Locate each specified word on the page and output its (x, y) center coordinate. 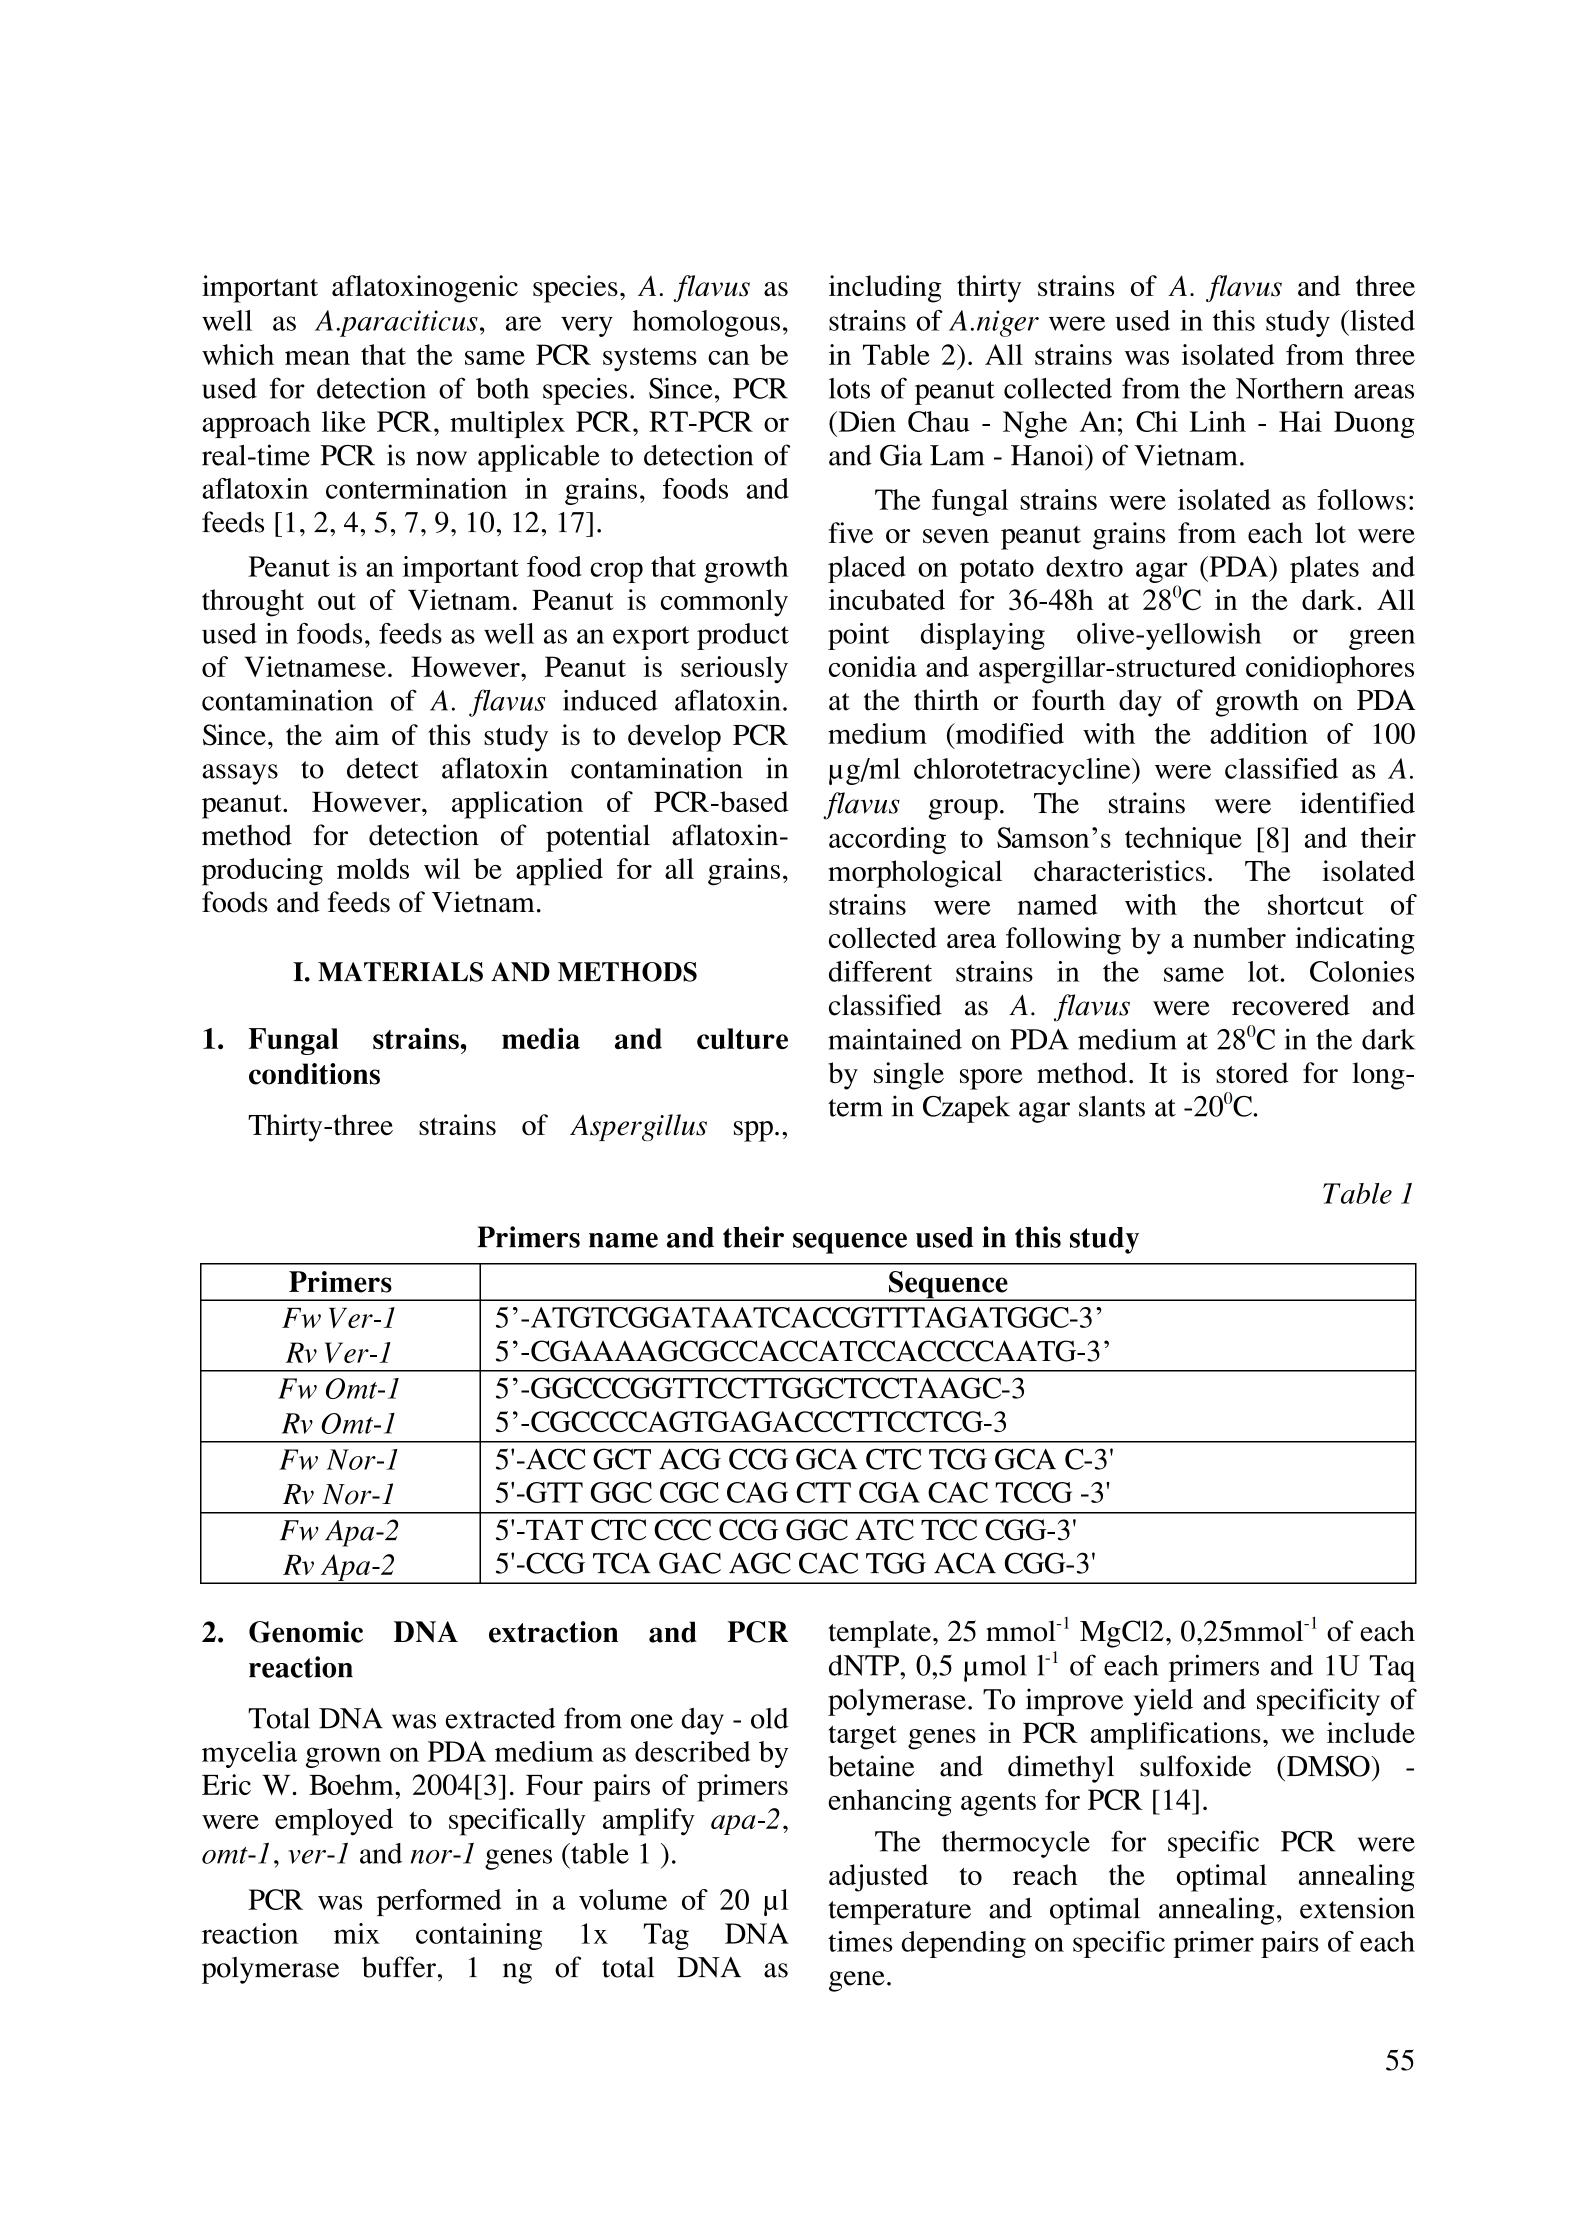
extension (1357, 1908)
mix (357, 1933)
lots (849, 388)
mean (317, 358)
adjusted (878, 1878)
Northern (1290, 388)
